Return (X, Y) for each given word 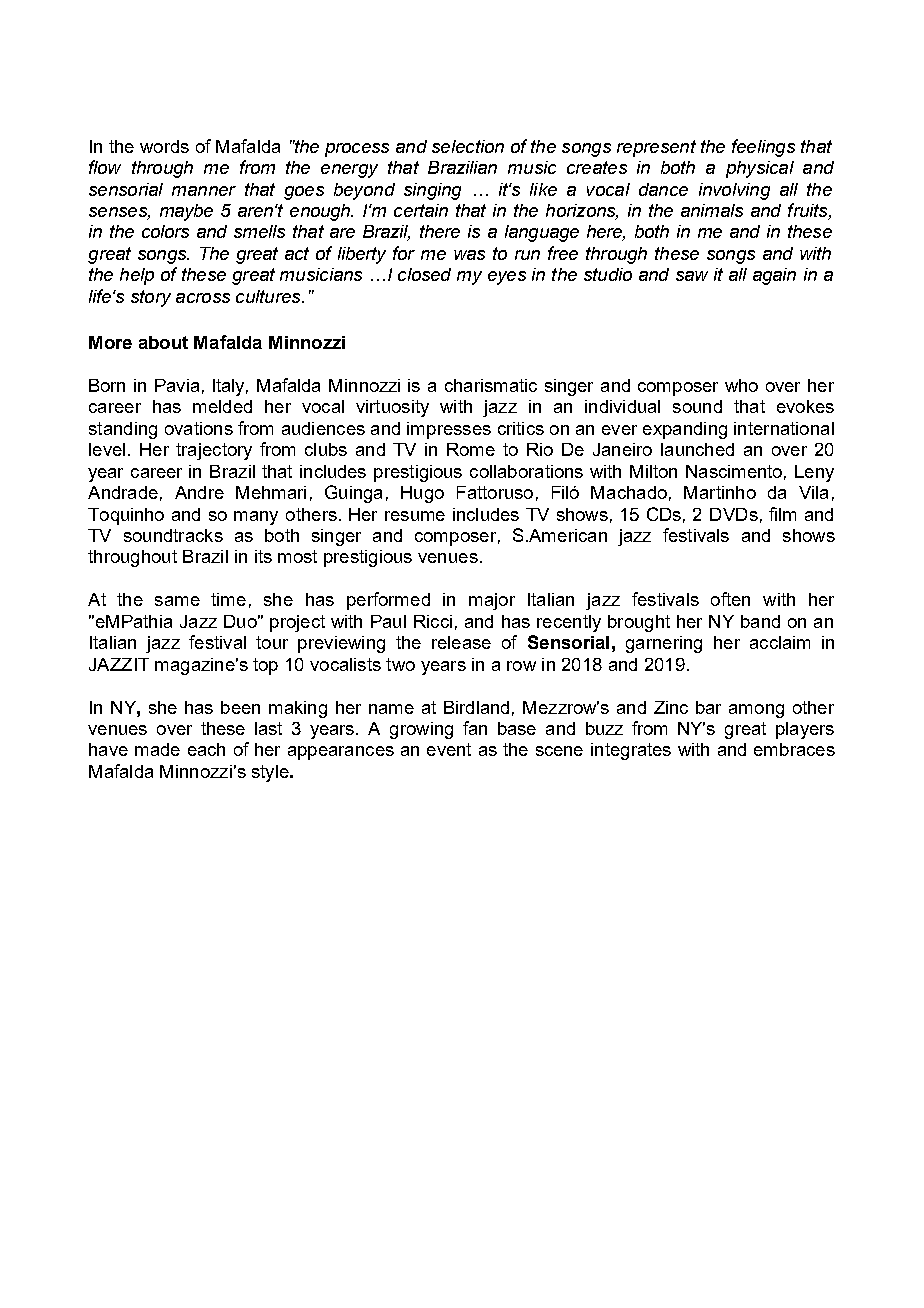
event (449, 749)
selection (468, 146)
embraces (794, 749)
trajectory (214, 451)
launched (697, 449)
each (206, 749)
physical (760, 169)
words (164, 146)
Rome (471, 449)
